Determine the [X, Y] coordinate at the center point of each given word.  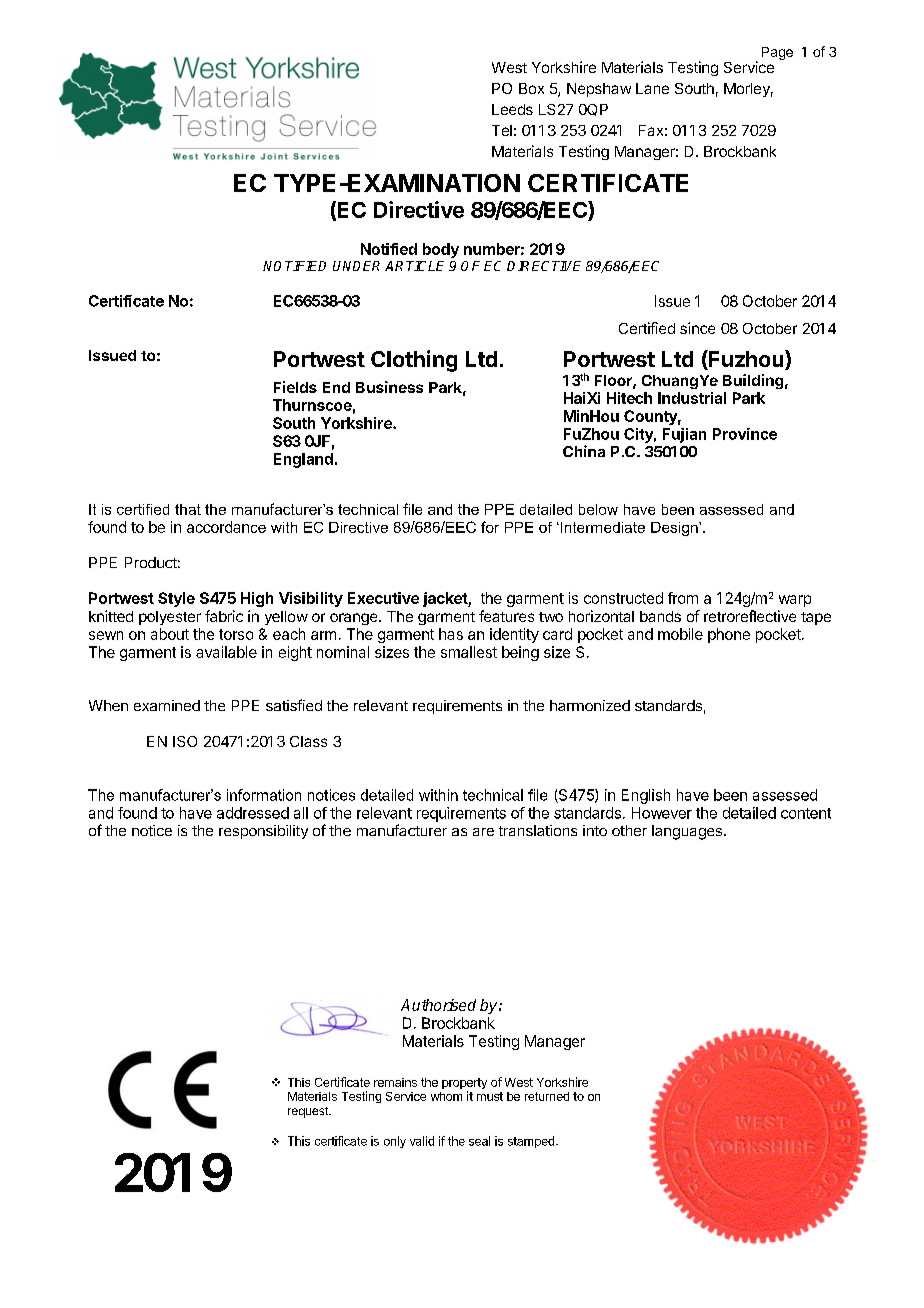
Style [176, 599]
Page [777, 53]
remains [395, 1082]
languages [687, 832]
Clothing [414, 361]
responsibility [263, 832]
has [451, 634]
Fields [295, 387]
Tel [502, 130]
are [483, 832]
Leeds [512, 109]
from [683, 598]
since [697, 328]
